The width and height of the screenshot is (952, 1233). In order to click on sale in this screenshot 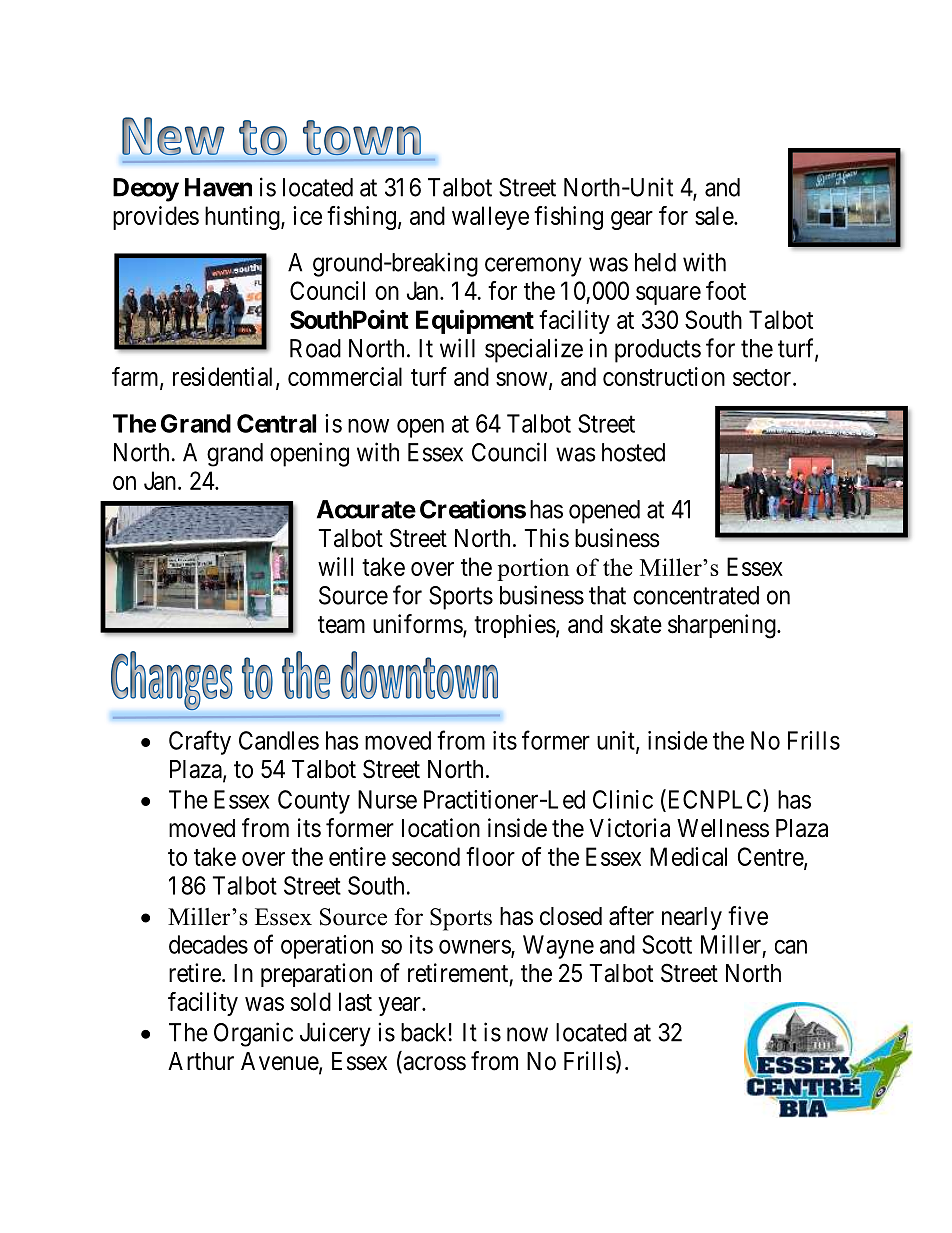, I will do `click(715, 215)`.
